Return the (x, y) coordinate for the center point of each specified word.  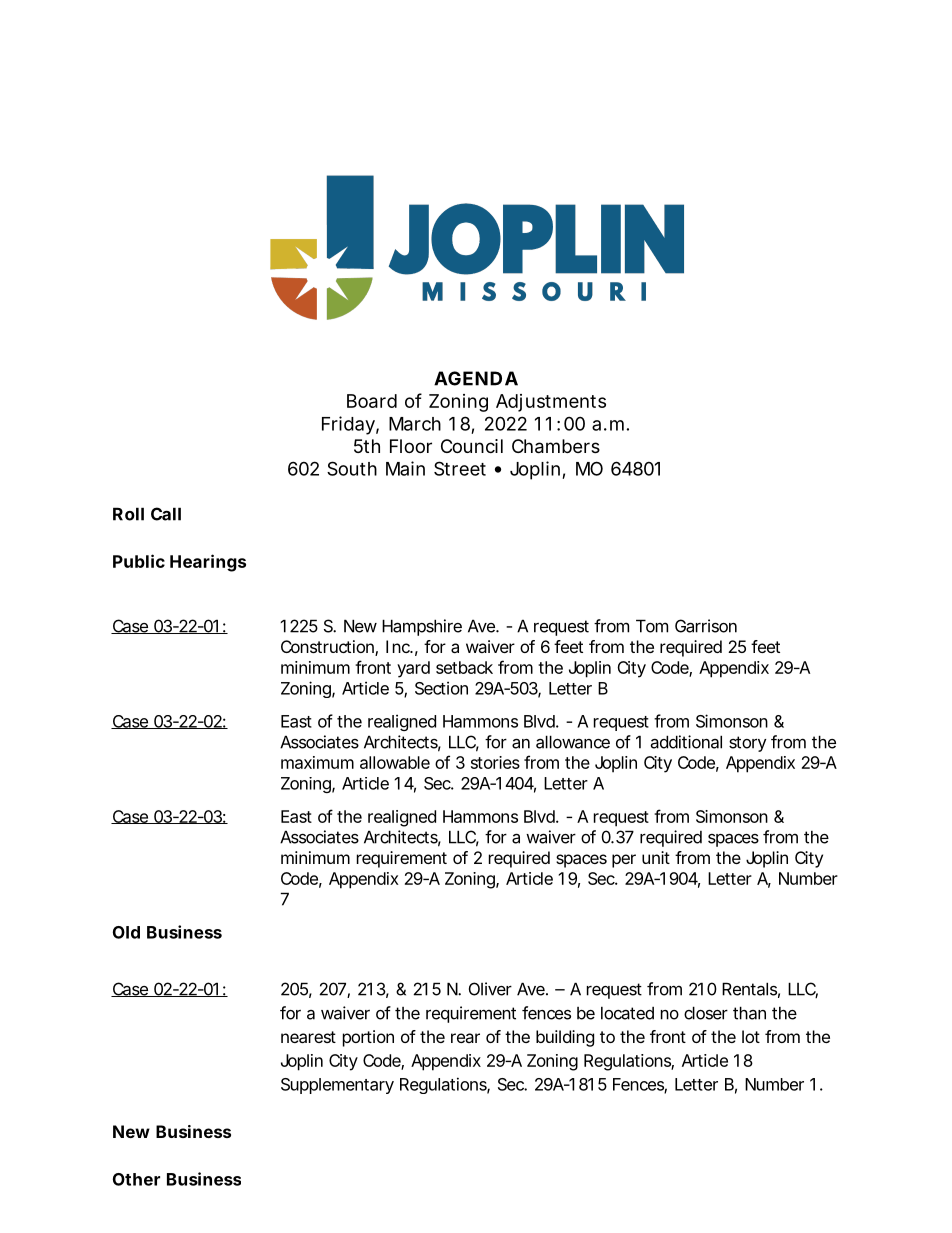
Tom (652, 626)
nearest (308, 1037)
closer (706, 1013)
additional (686, 742)
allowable (395, 762)
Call (166, 514)
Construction (328, 648)
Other (136, 1179)
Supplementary (337, 1086)
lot (751, 1036)
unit (656, 857)
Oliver (490, 989)
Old (126, 932)
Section (441, 688)
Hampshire (422, 627)
